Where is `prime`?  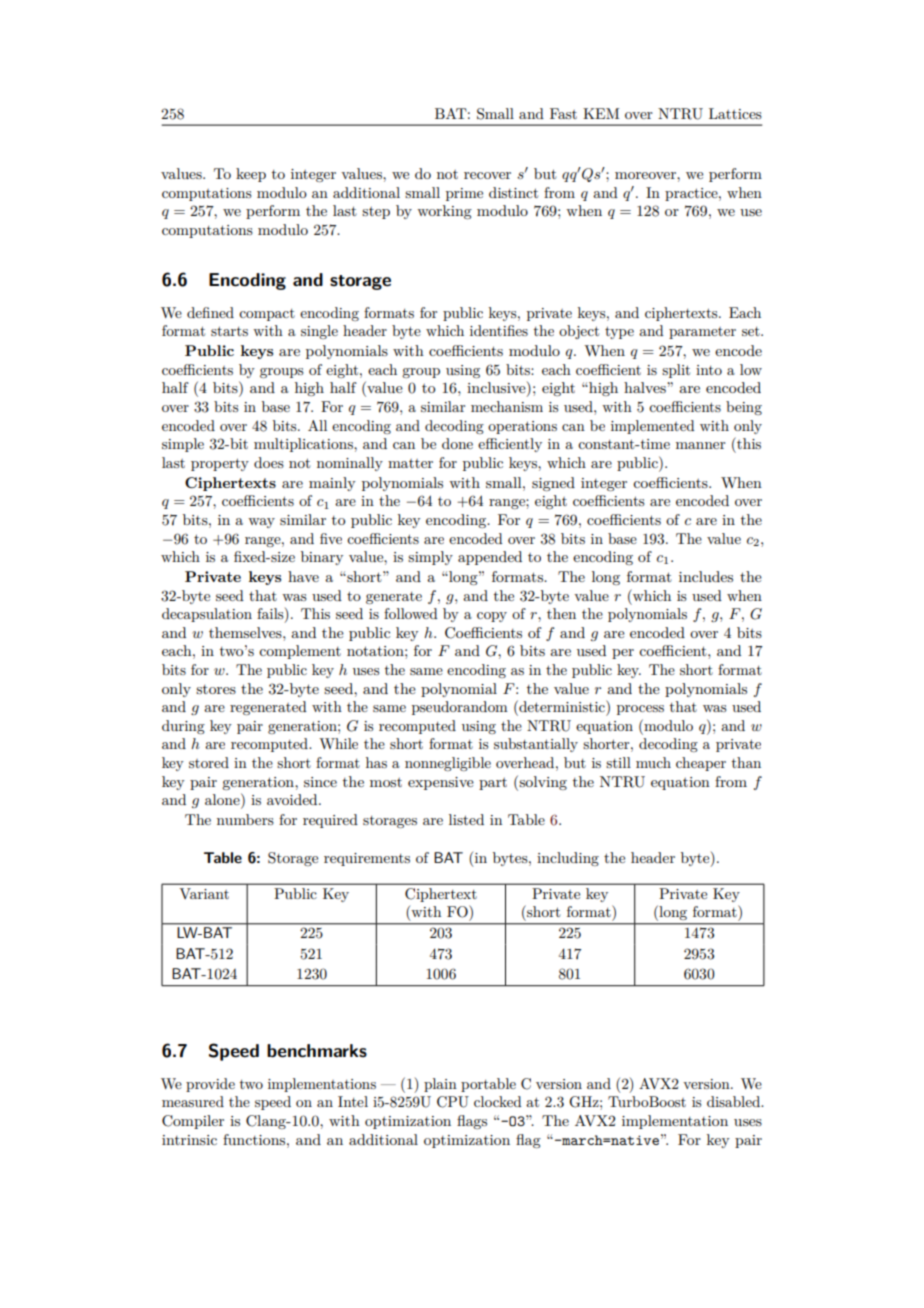 prime is located at coordinates (464, 194).
